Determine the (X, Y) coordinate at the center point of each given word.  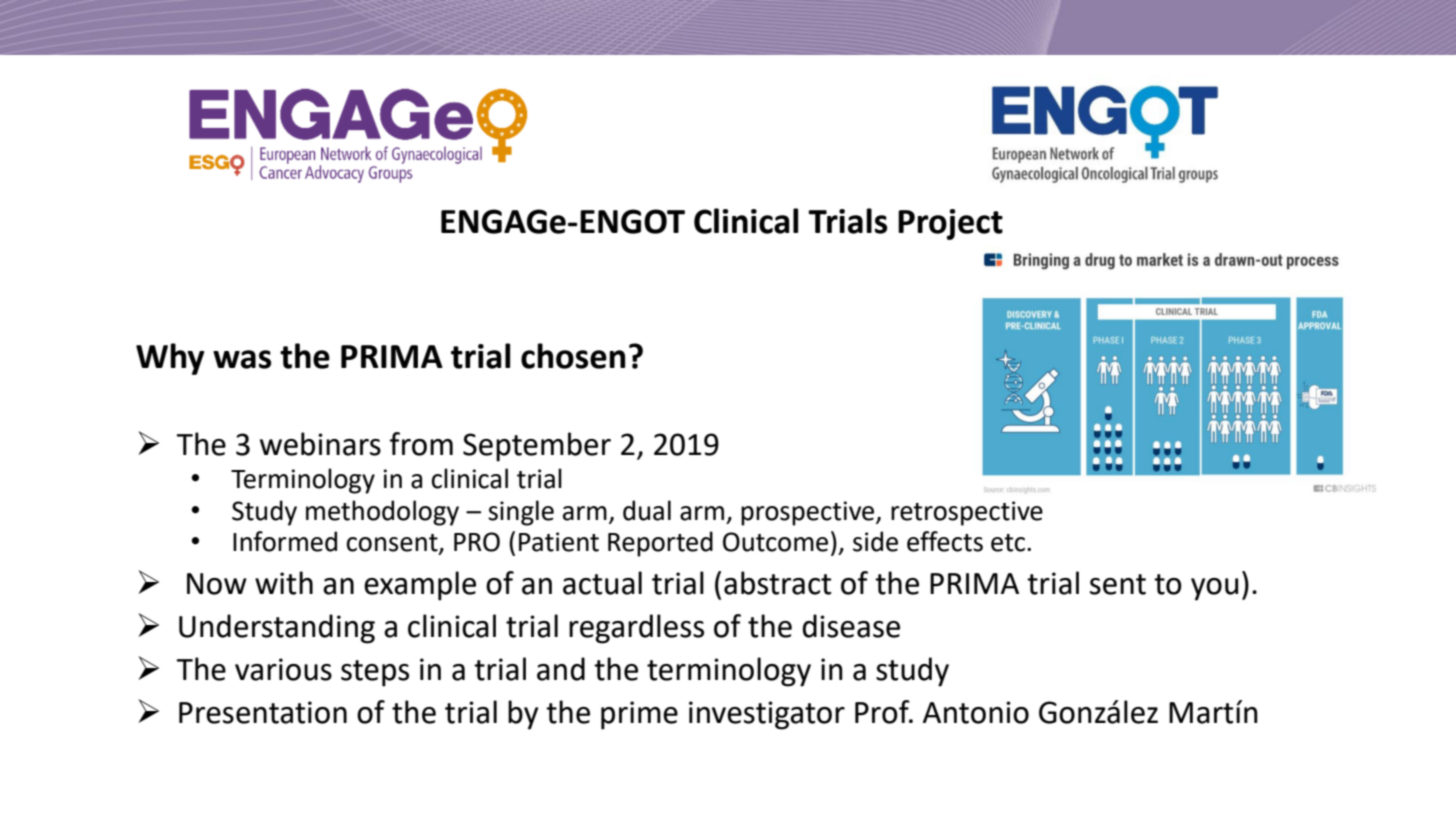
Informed (285, 541)
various (283, 669)
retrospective (967, 513)
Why (170, 359)
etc (1008, 543)
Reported (660, 544)
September (537, 447)
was (242, 359)
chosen (573, 356)
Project (950, 224)
